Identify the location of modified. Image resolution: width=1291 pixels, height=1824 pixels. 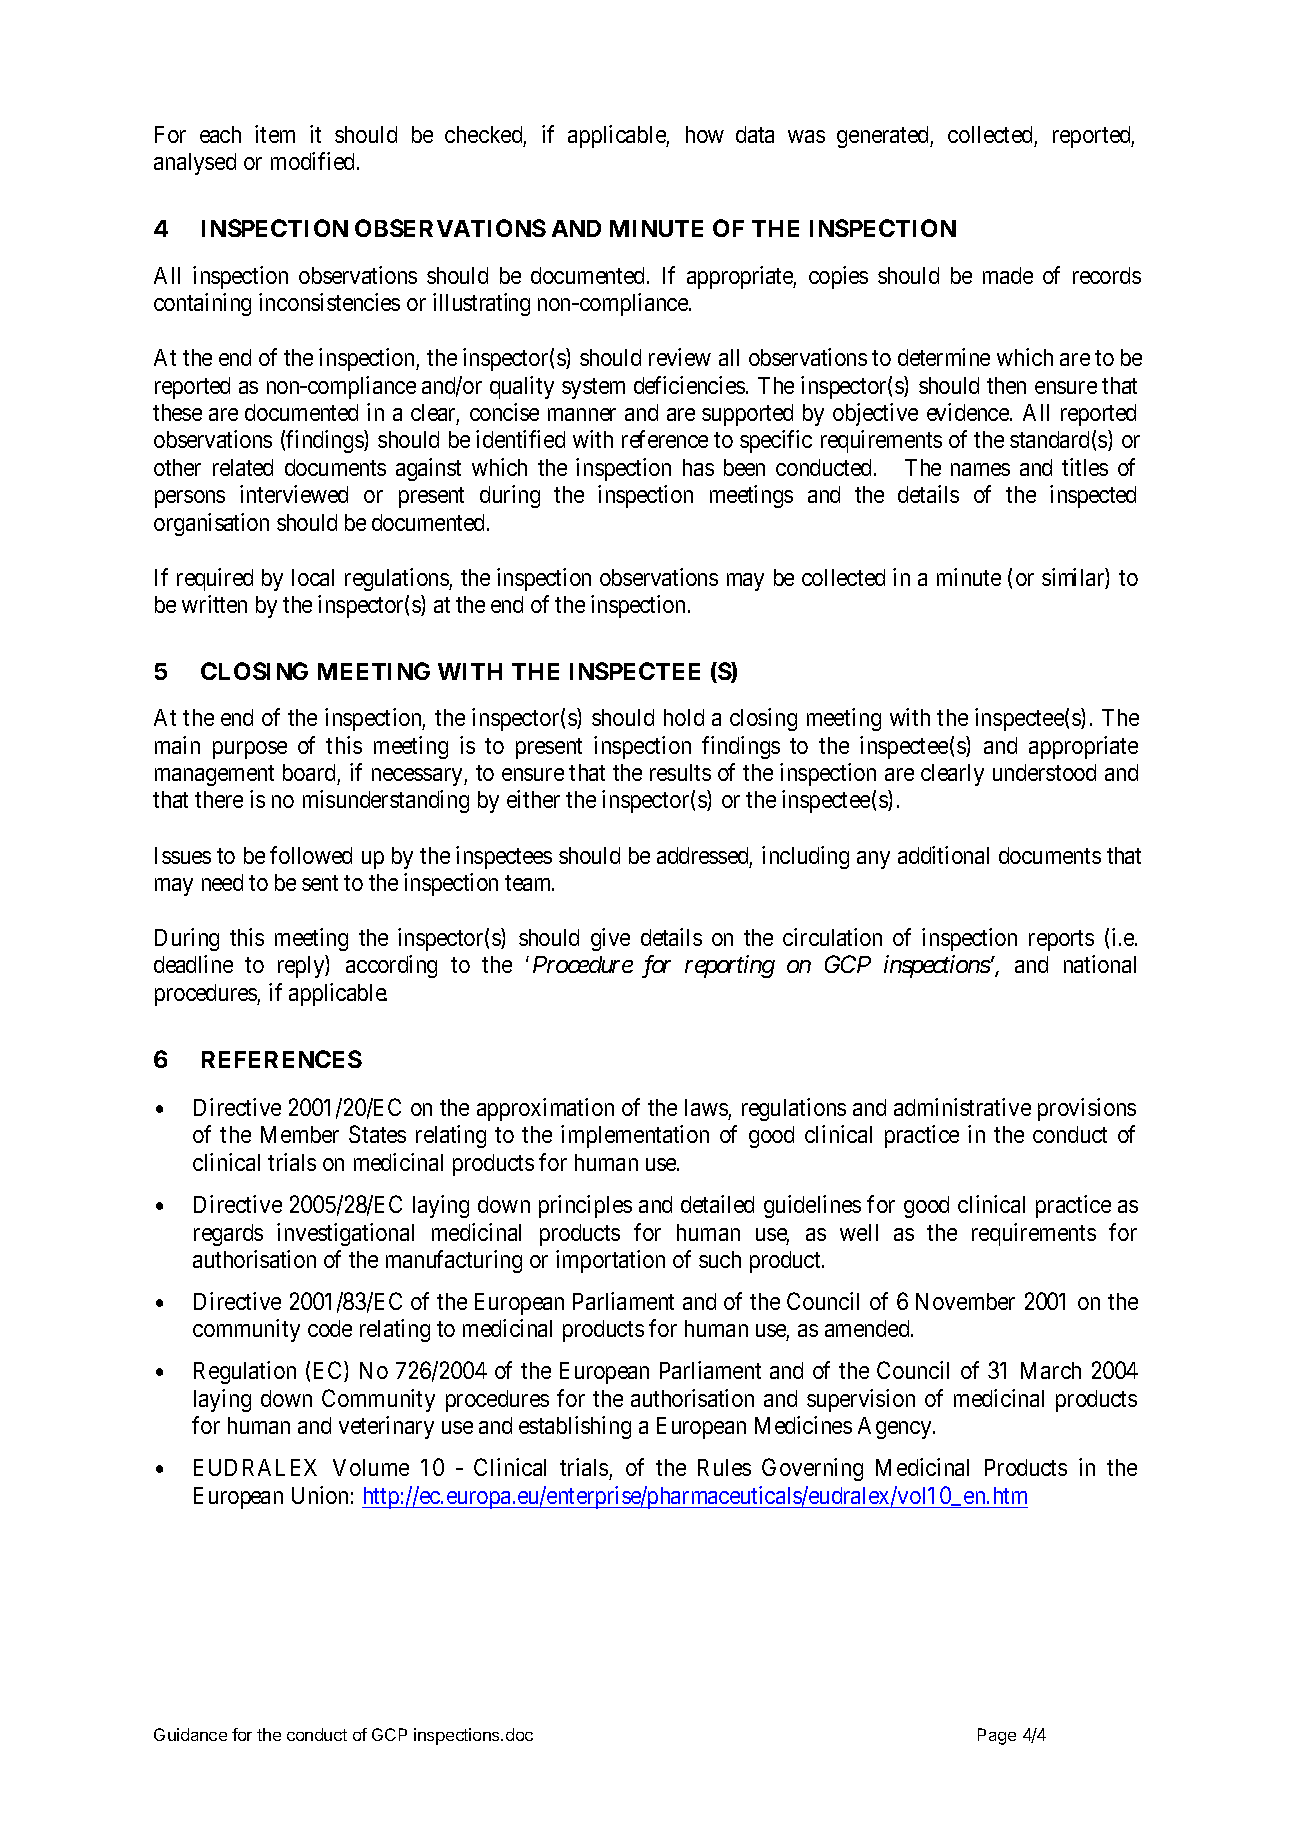
(314, 161).
